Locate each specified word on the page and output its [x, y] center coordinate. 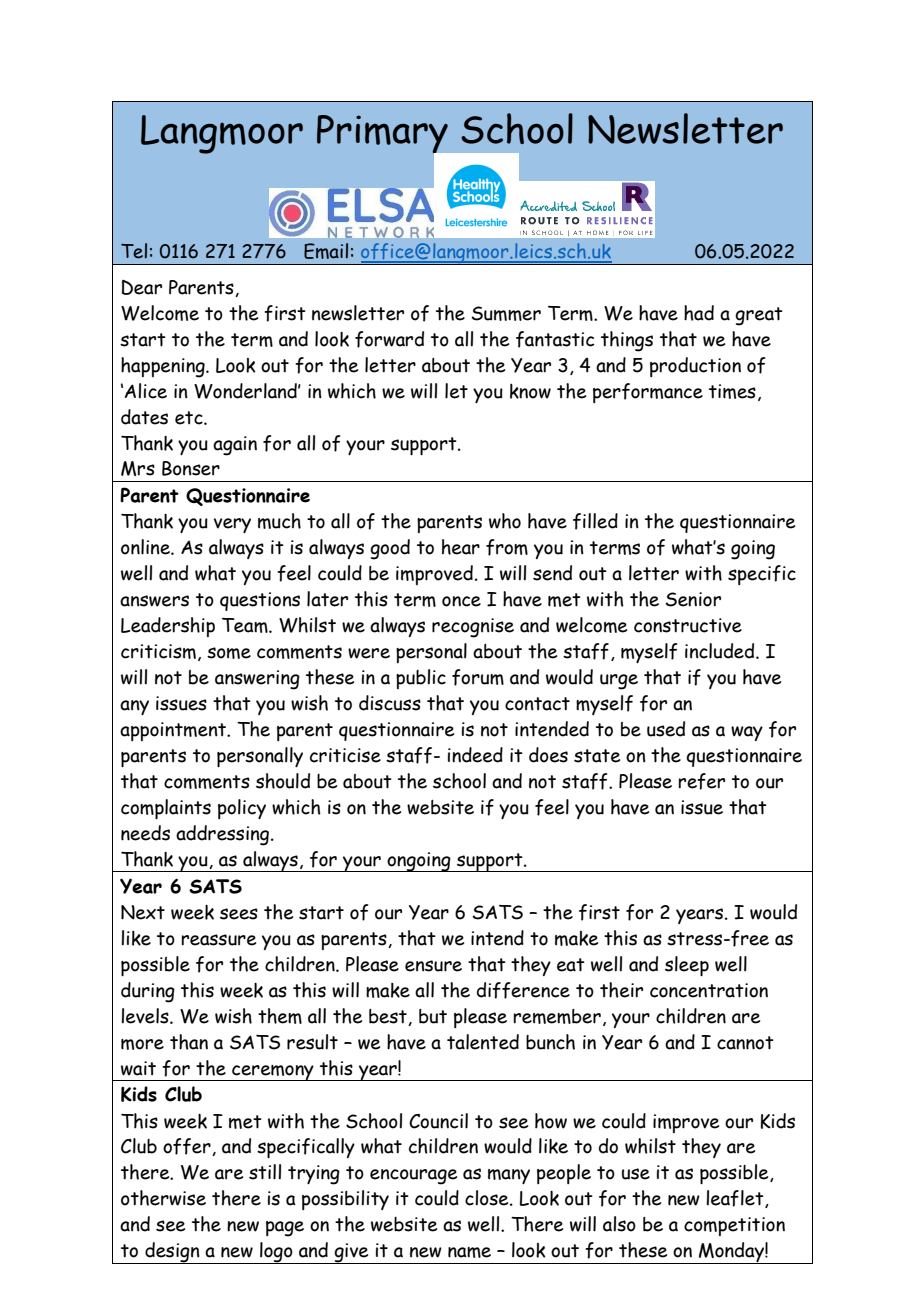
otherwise [163, 1198]
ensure [433, 966]
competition [734, 1226]
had [699, 313]
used [666, 729]
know [530, 391]
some [229, 653]
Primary [383, 135]
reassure [218, 940]
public [421, 679]
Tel [134, 251]
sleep [687, 966]
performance [648, 393]
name [469, 1252]
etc [190, 418]
